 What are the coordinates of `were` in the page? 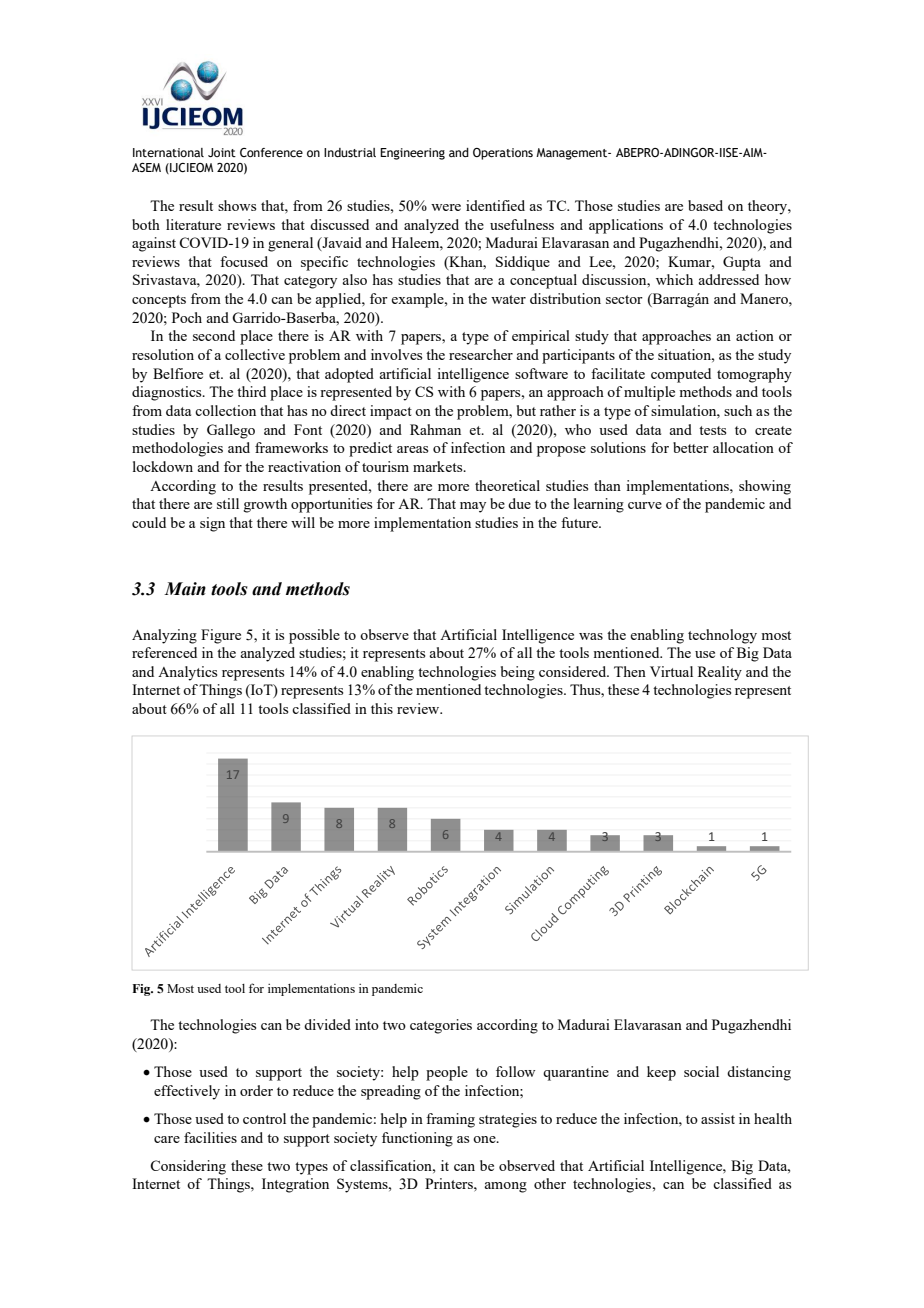 It's located at (446, 207).
